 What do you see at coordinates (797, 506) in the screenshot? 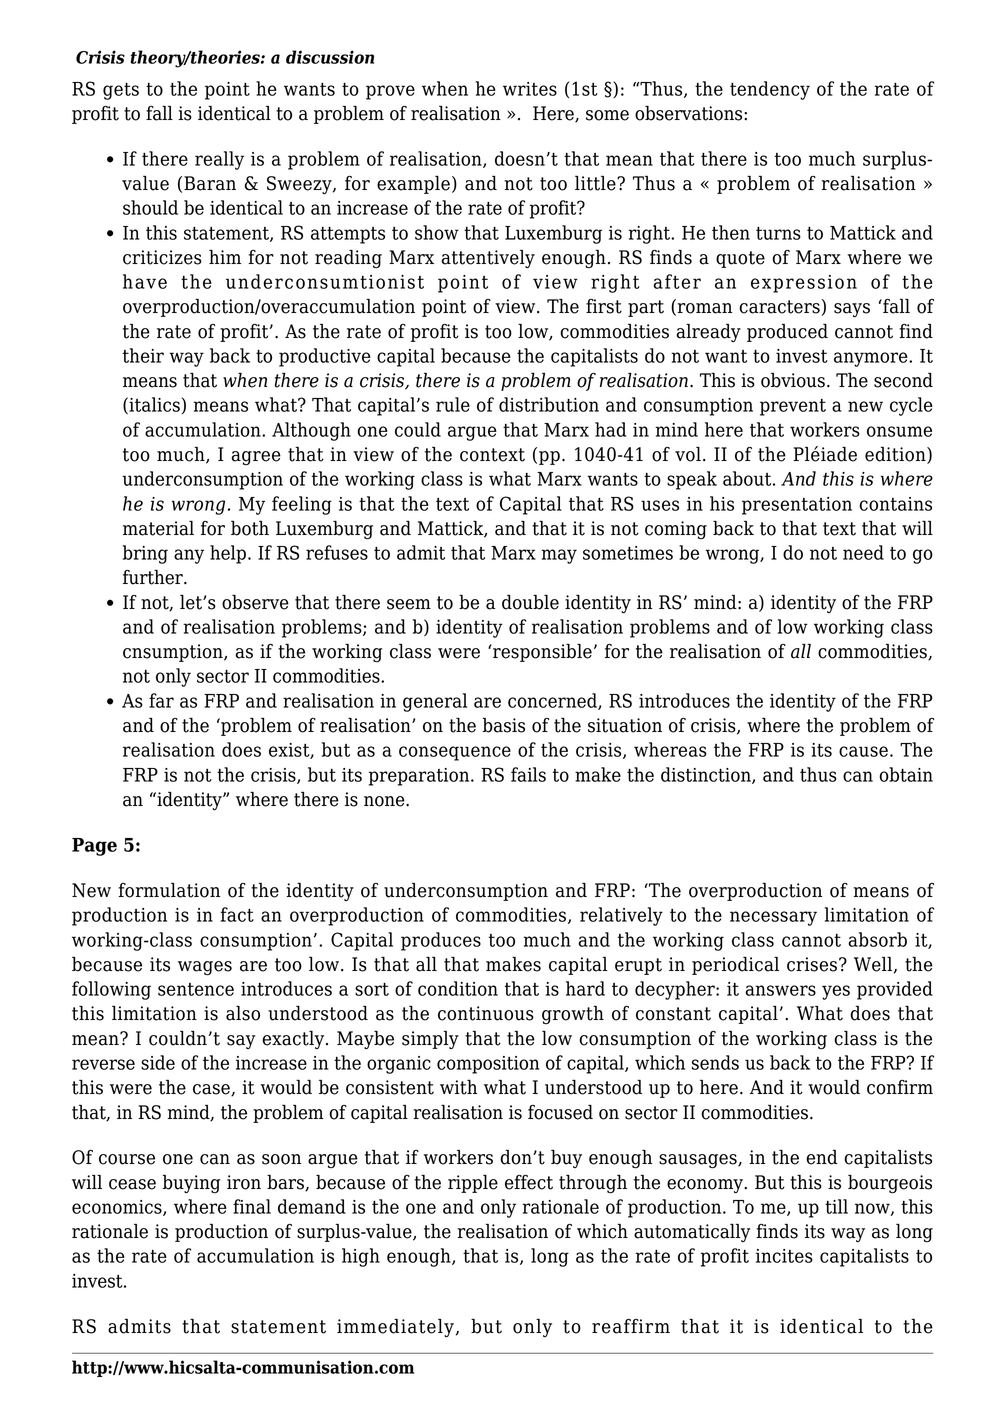
I see `presentation` at bounding box center [797, 506].
